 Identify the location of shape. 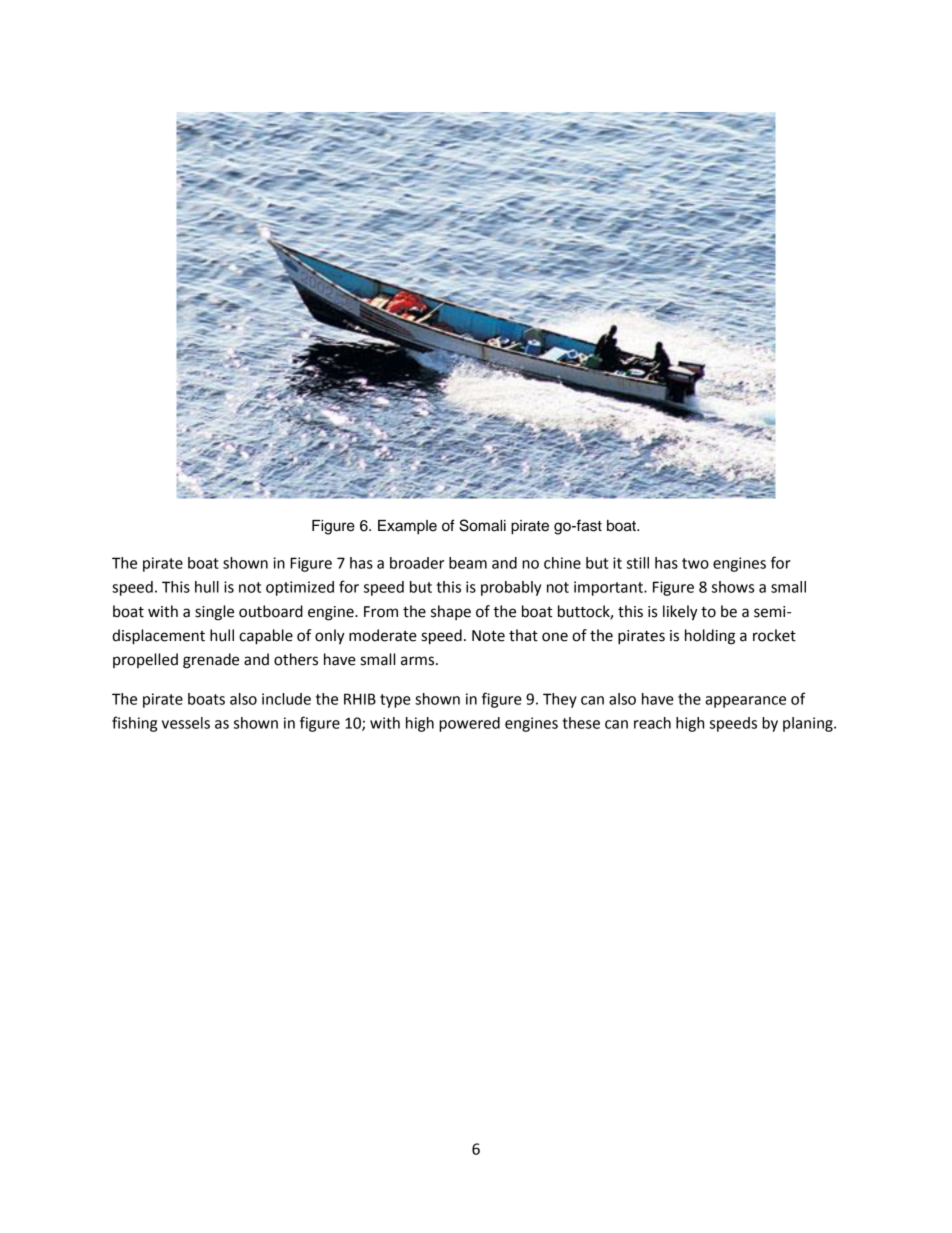
(451, 612).
